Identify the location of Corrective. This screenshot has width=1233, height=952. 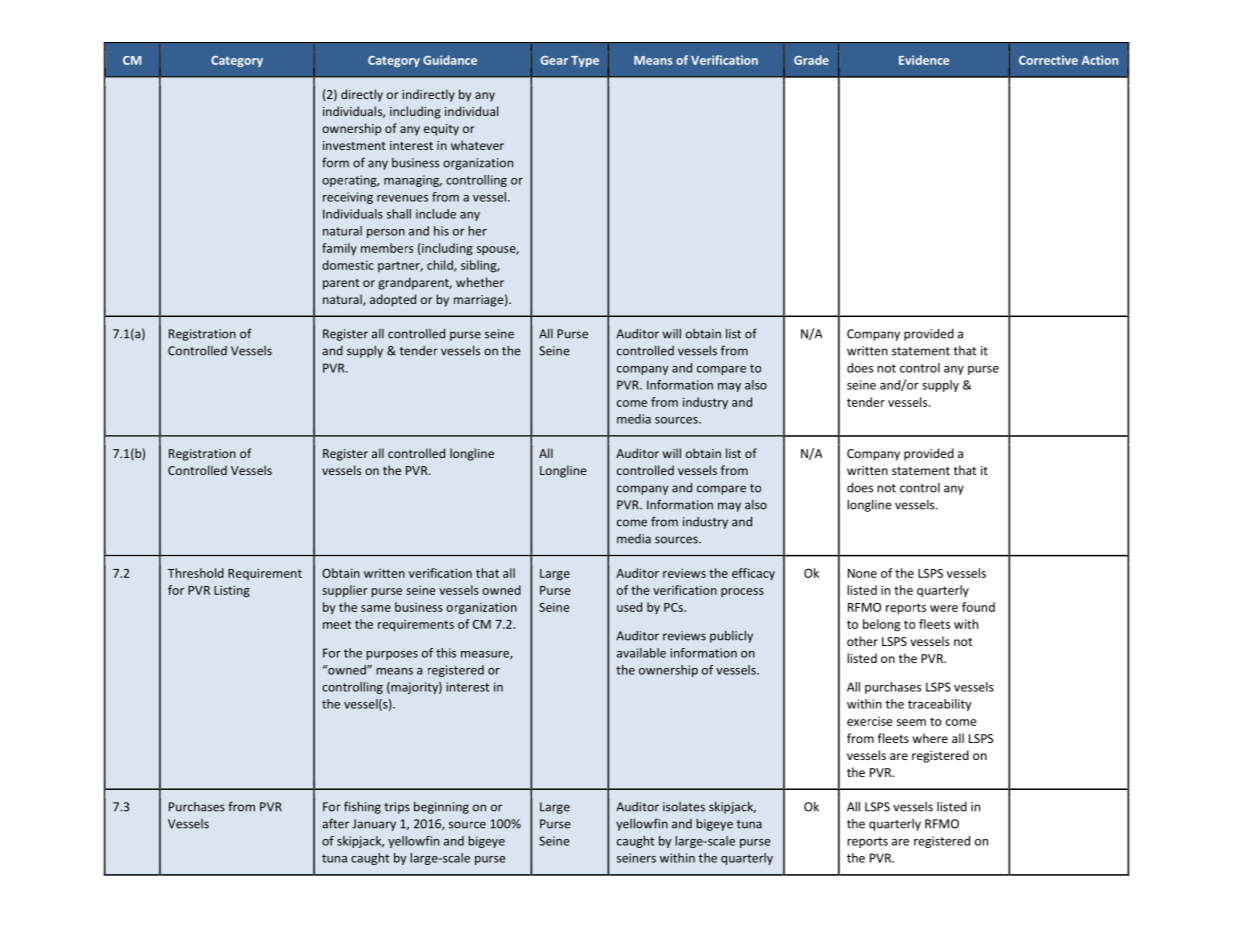
(1048, 60).
